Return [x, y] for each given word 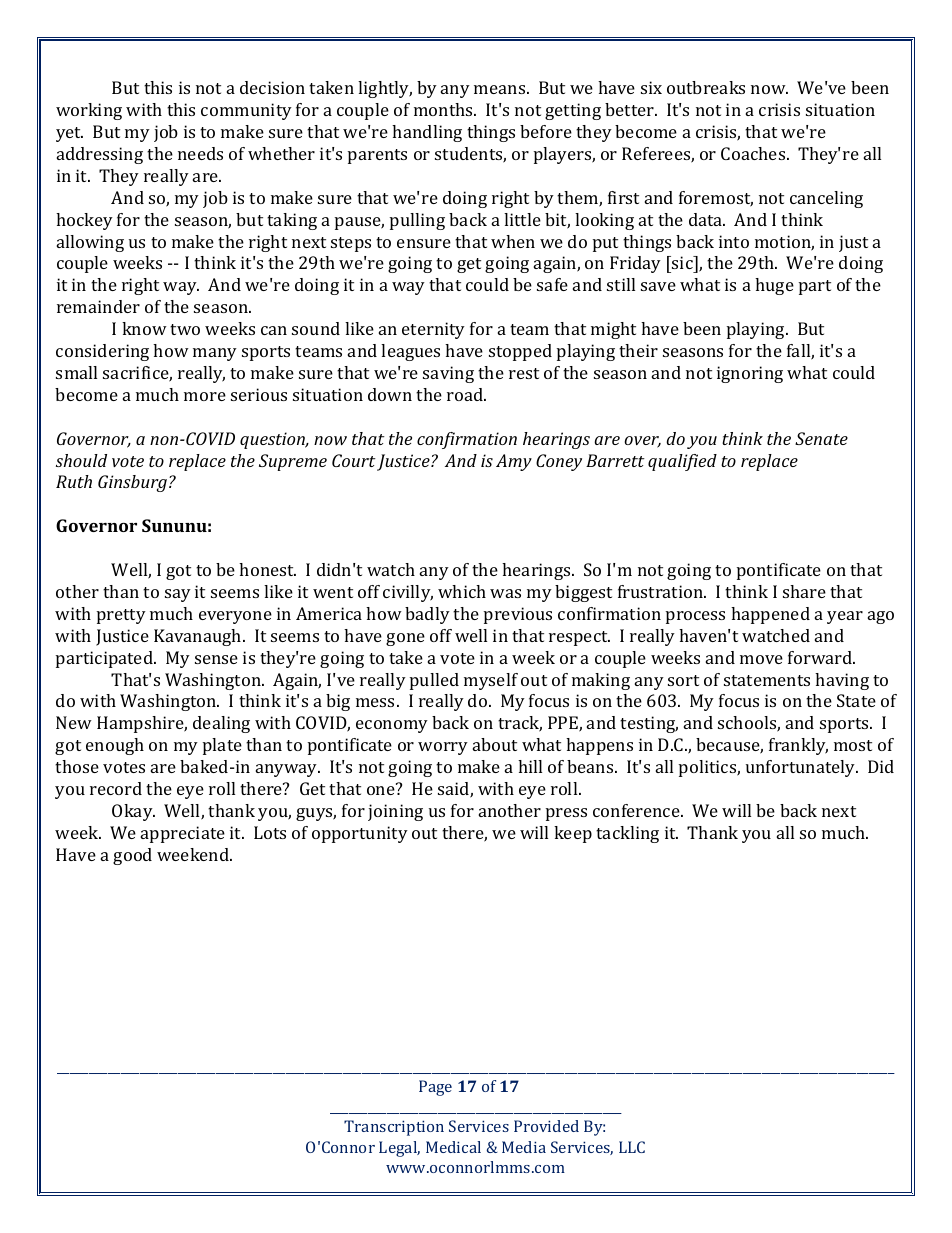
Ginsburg [132, 483]
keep [573, 834]
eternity [433, 330]
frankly [798, 746]
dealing [221, 724]
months [444, 109]
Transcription [394, 1128]
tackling [627, 834]
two [185, 329]
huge [774, 286]
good [132, 856]
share [804, 591]
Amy [514, 462]
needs [200, 153]
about [495, 744]
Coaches [754, 153]
